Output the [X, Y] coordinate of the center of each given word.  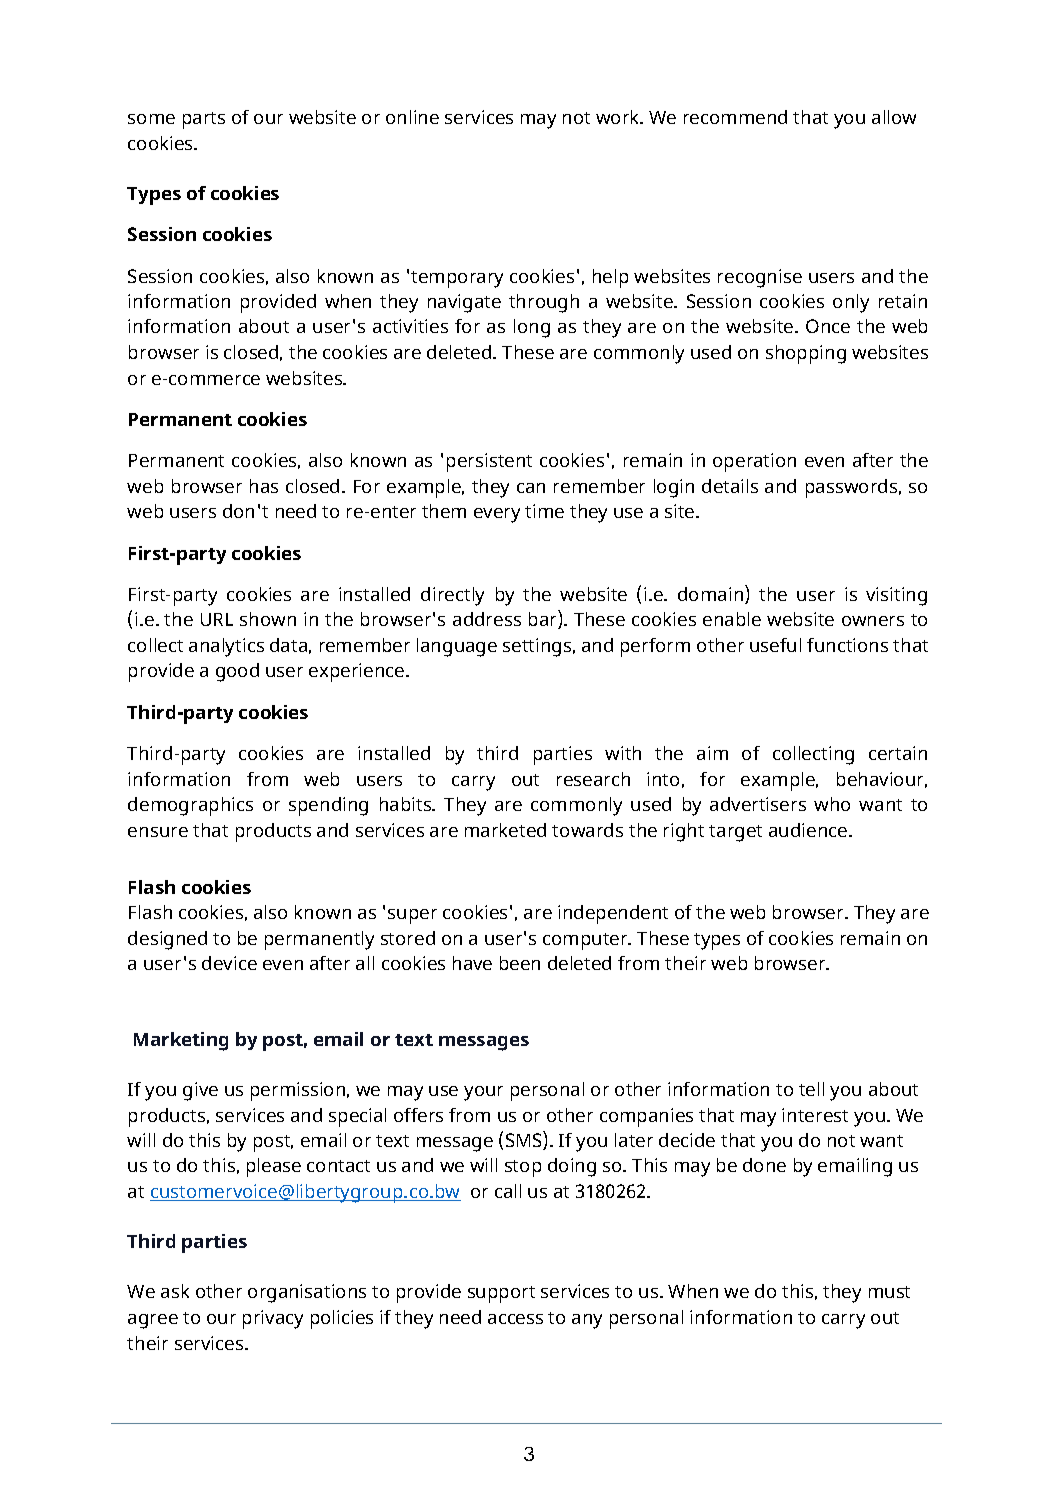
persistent [489, 462]
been [520, 963]
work [619, 117]
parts [204, 120]
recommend [735, 117]
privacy [273, 1319]
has [264, 486]
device [229, 963]
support [501, 1294]
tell [811, 1089]
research [593, 779]
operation [754, 462]
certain [898, 753]
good [237, 672]
